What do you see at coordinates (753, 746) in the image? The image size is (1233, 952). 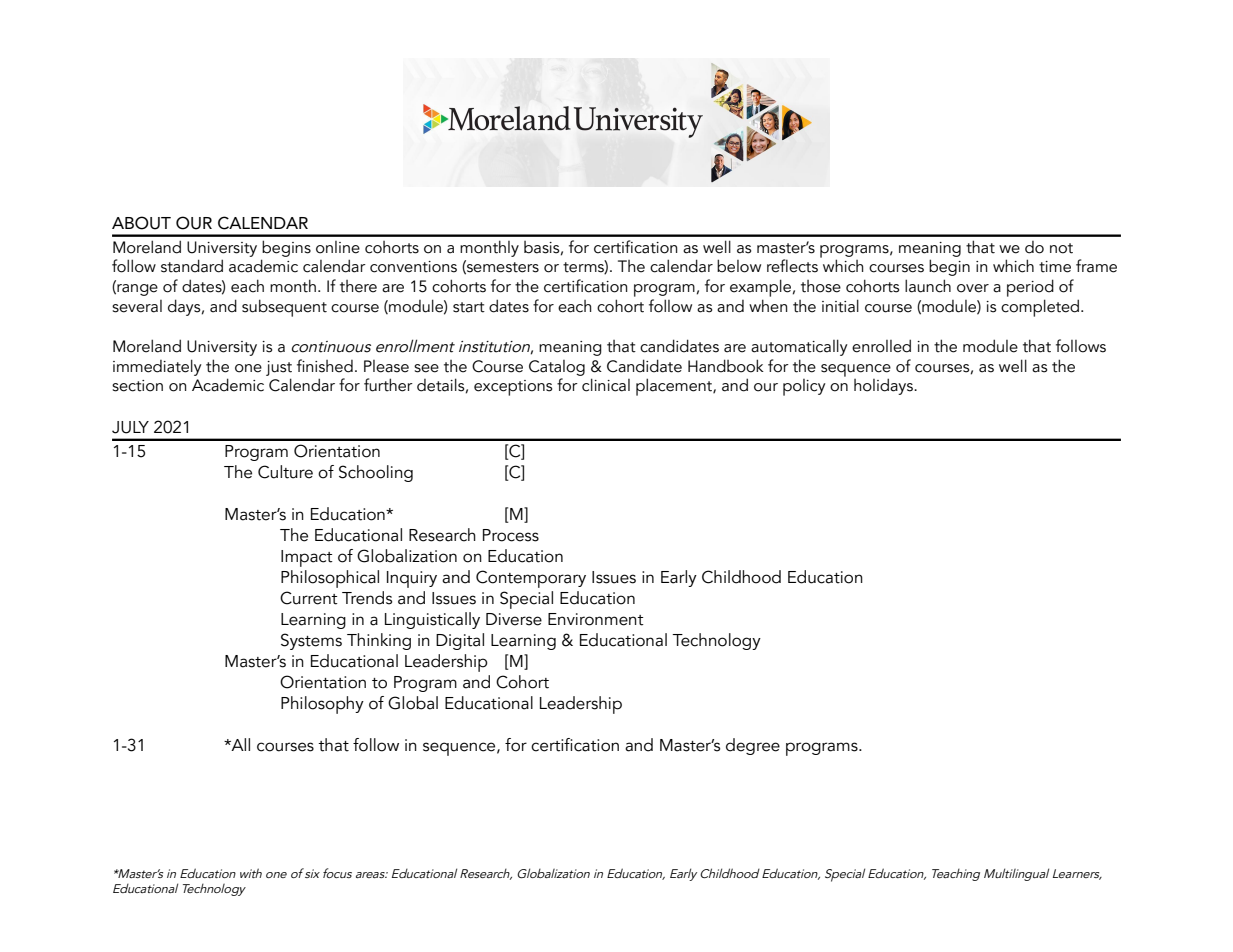 I see `degree` at bounding box center [753, 746].
